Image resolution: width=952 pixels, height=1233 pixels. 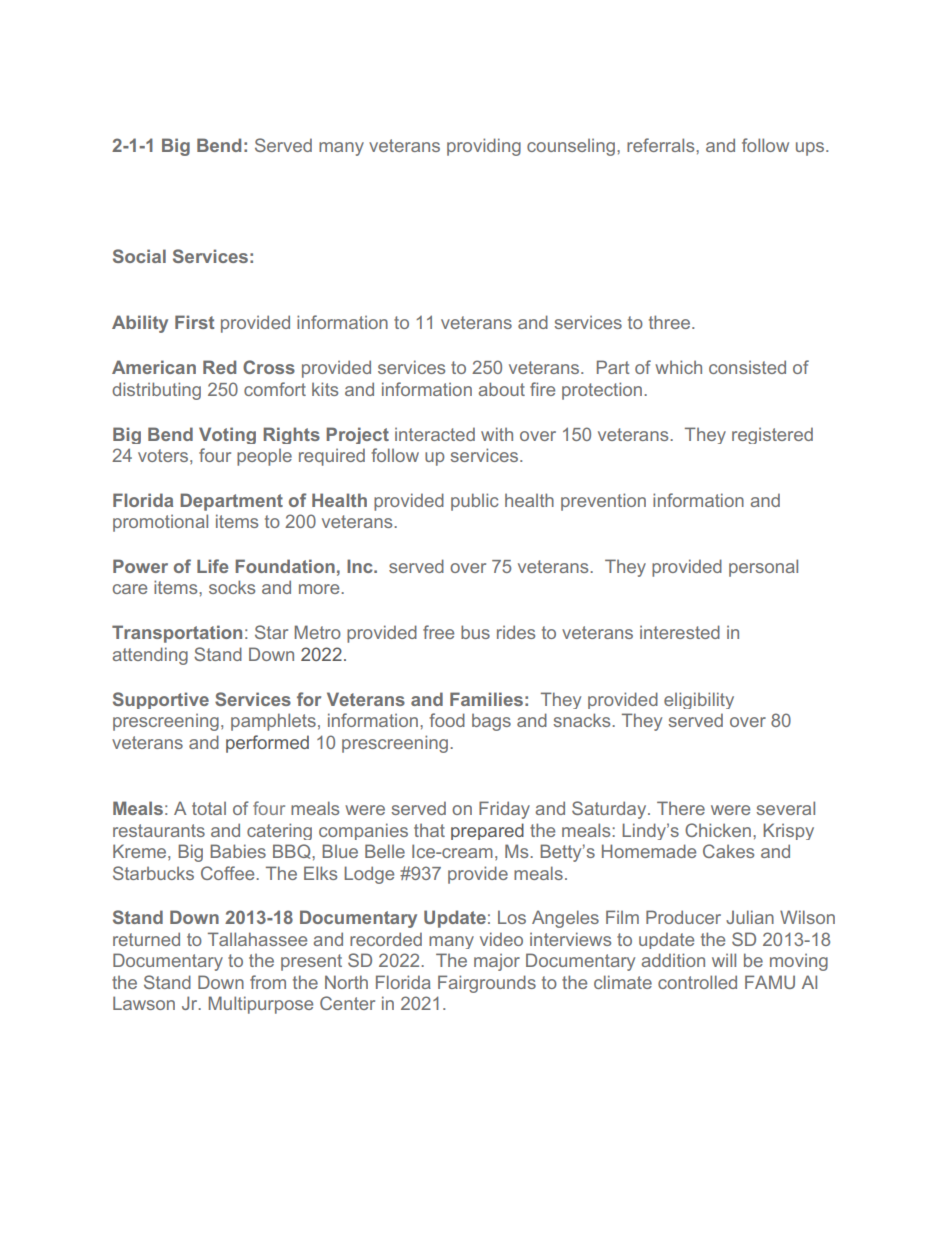 What do you see at coordinates (484, 147) in the document?
I see `providing` at bounding box center [484, 147].
